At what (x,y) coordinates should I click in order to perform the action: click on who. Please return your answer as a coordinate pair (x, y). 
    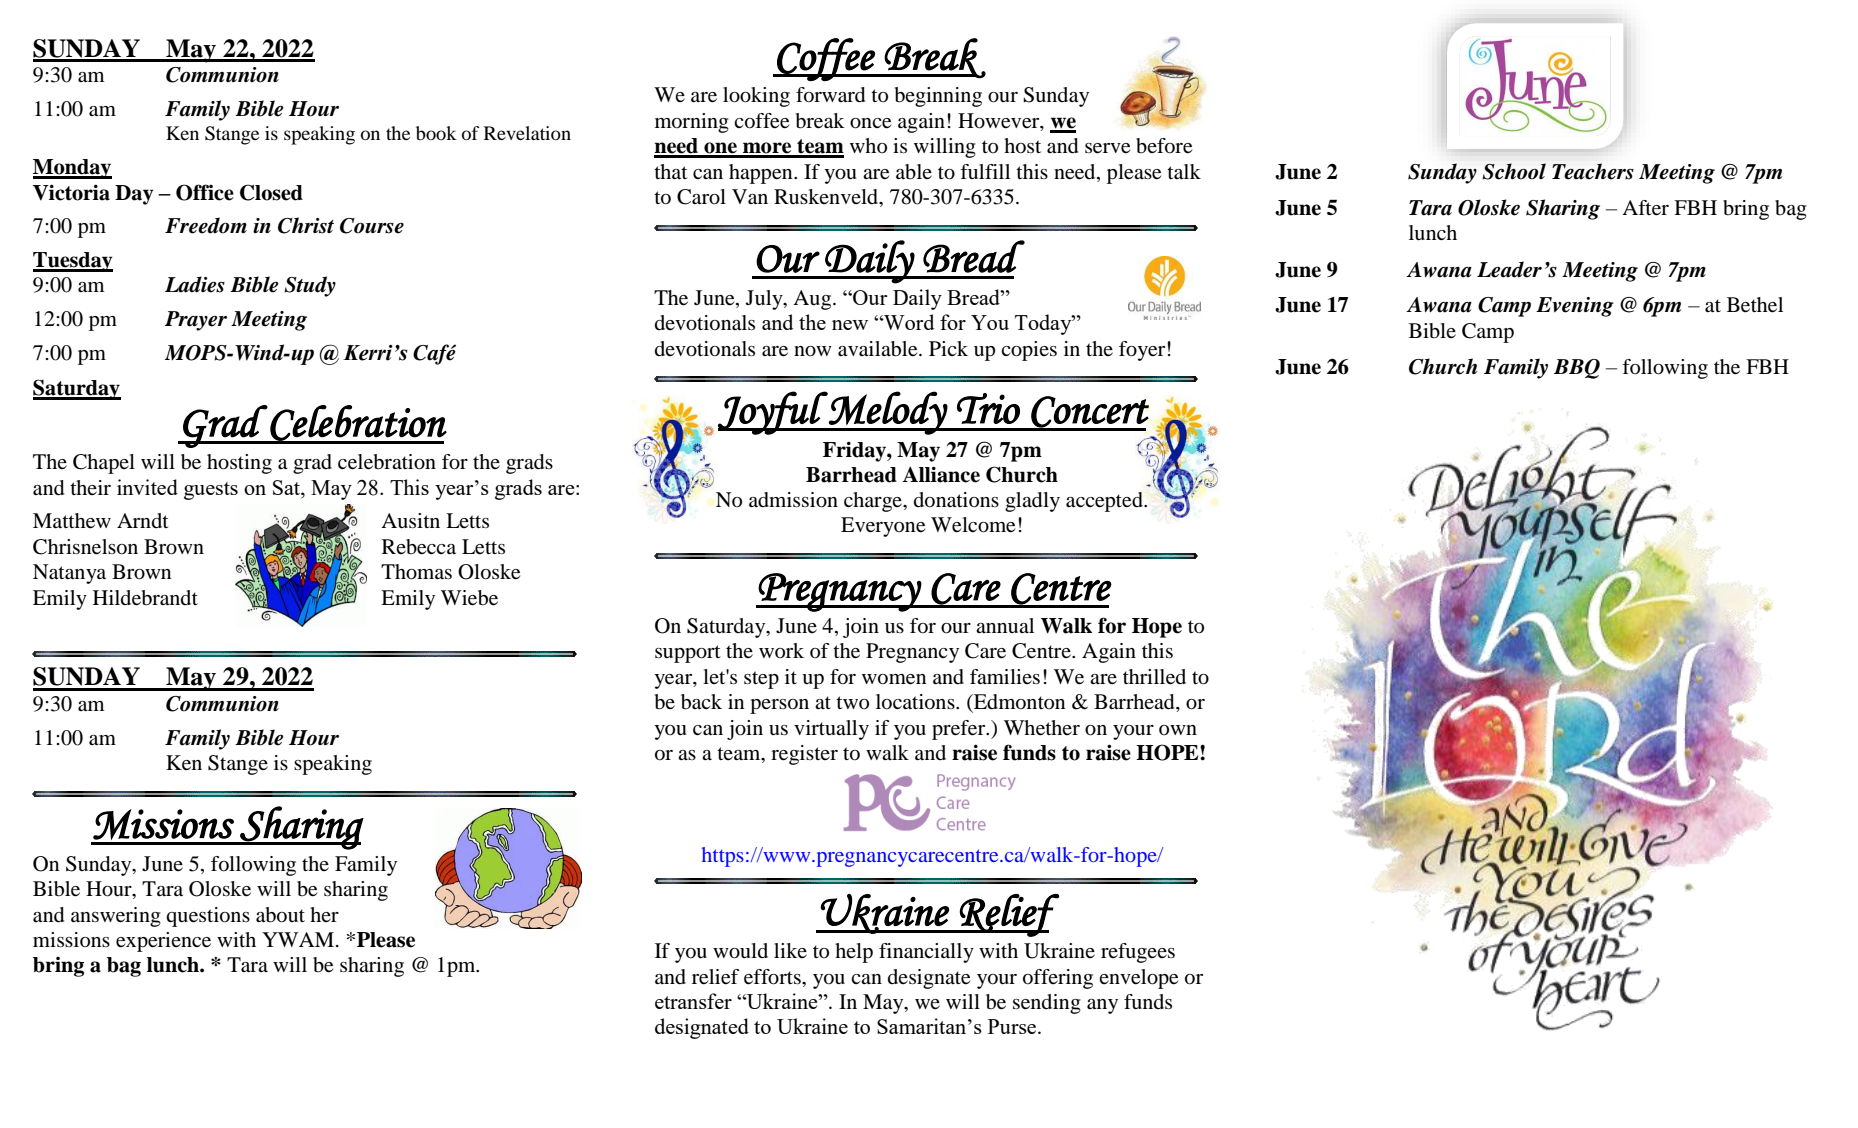
    Looking at the image, I should click on (868, 146).
